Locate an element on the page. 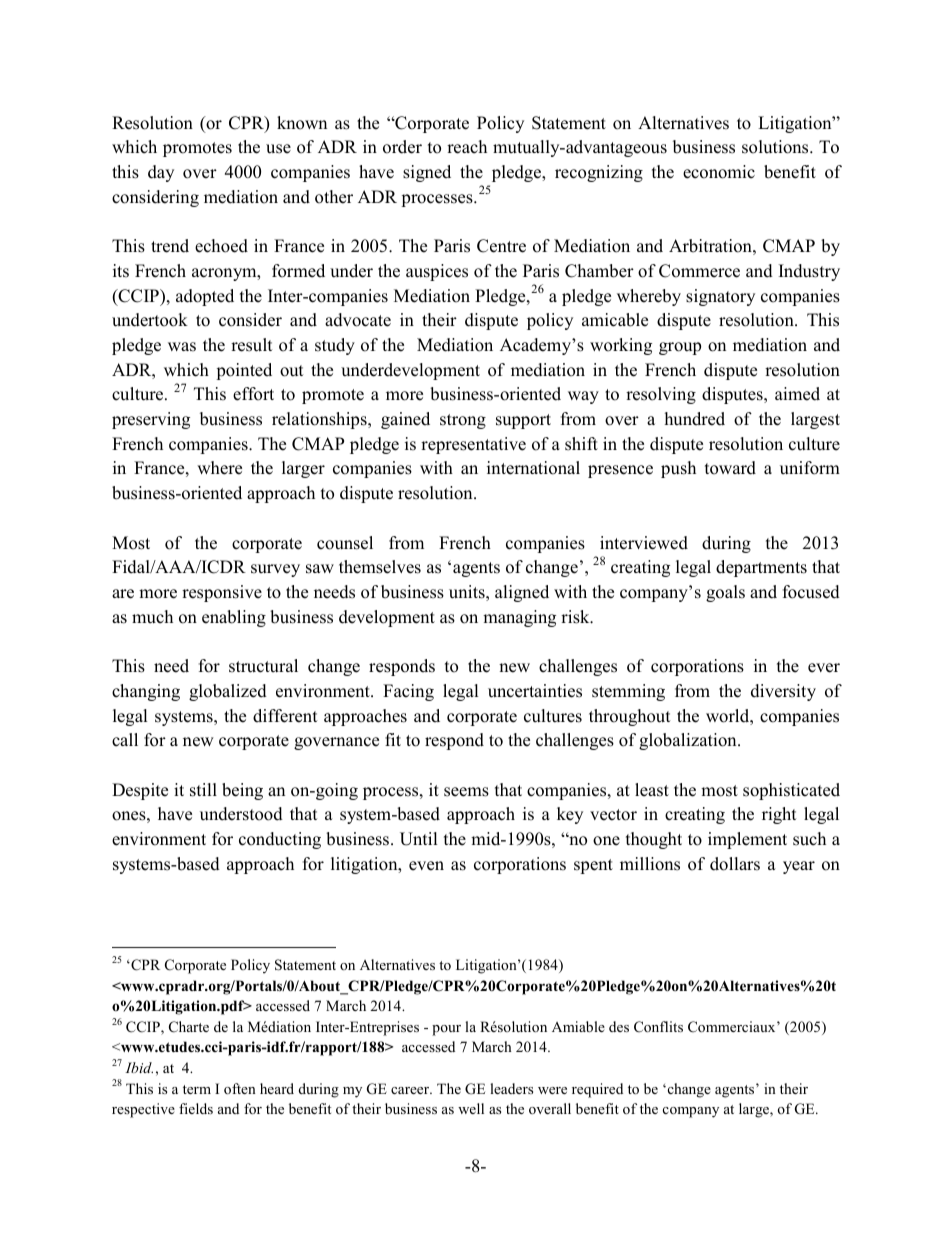  strong is located at coordinates (463, 421).
